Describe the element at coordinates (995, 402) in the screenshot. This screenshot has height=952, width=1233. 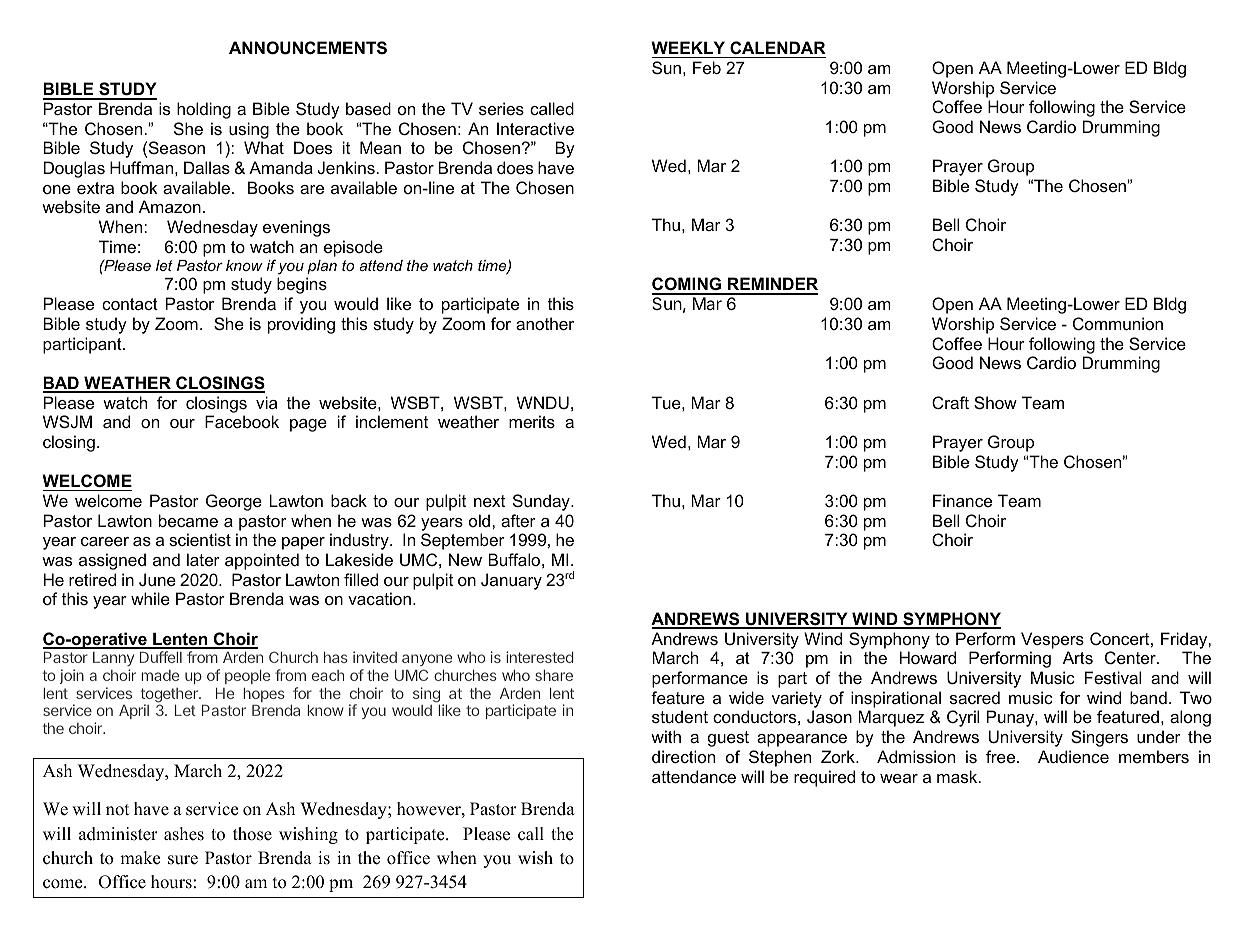
I see `Show` at that location.
